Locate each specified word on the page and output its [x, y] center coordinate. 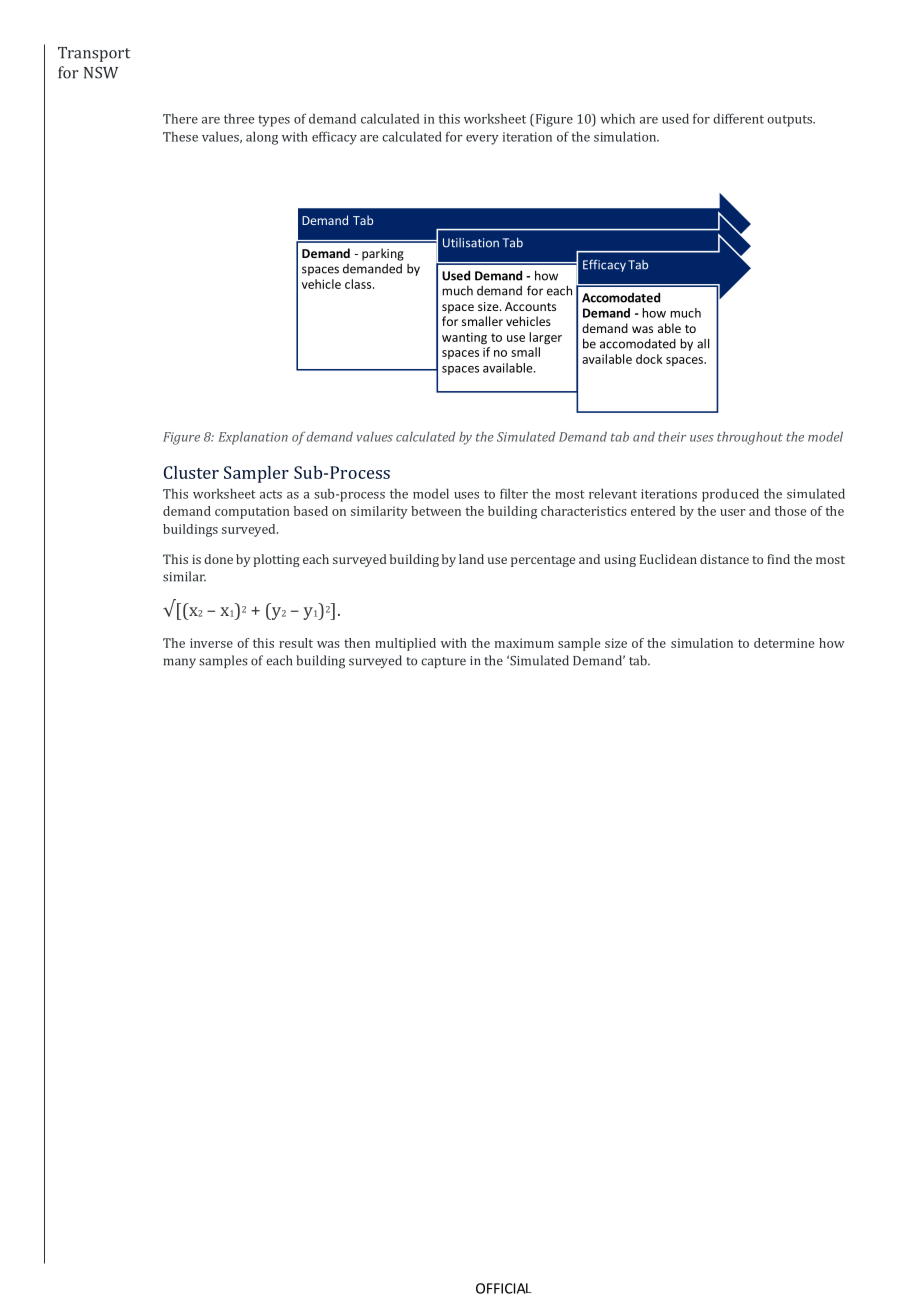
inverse [211, 643]
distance [724, 559]
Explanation [253, 438]
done [218, 559]
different [738, 118]
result [296, 643]
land [471, 559]
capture [443, 662]
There [180, 118]
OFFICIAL [504, 1288]
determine [784, 643]
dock [649, 359]
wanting [464, 339]
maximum [524, 643]
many [180, 663]
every [482, 140]
